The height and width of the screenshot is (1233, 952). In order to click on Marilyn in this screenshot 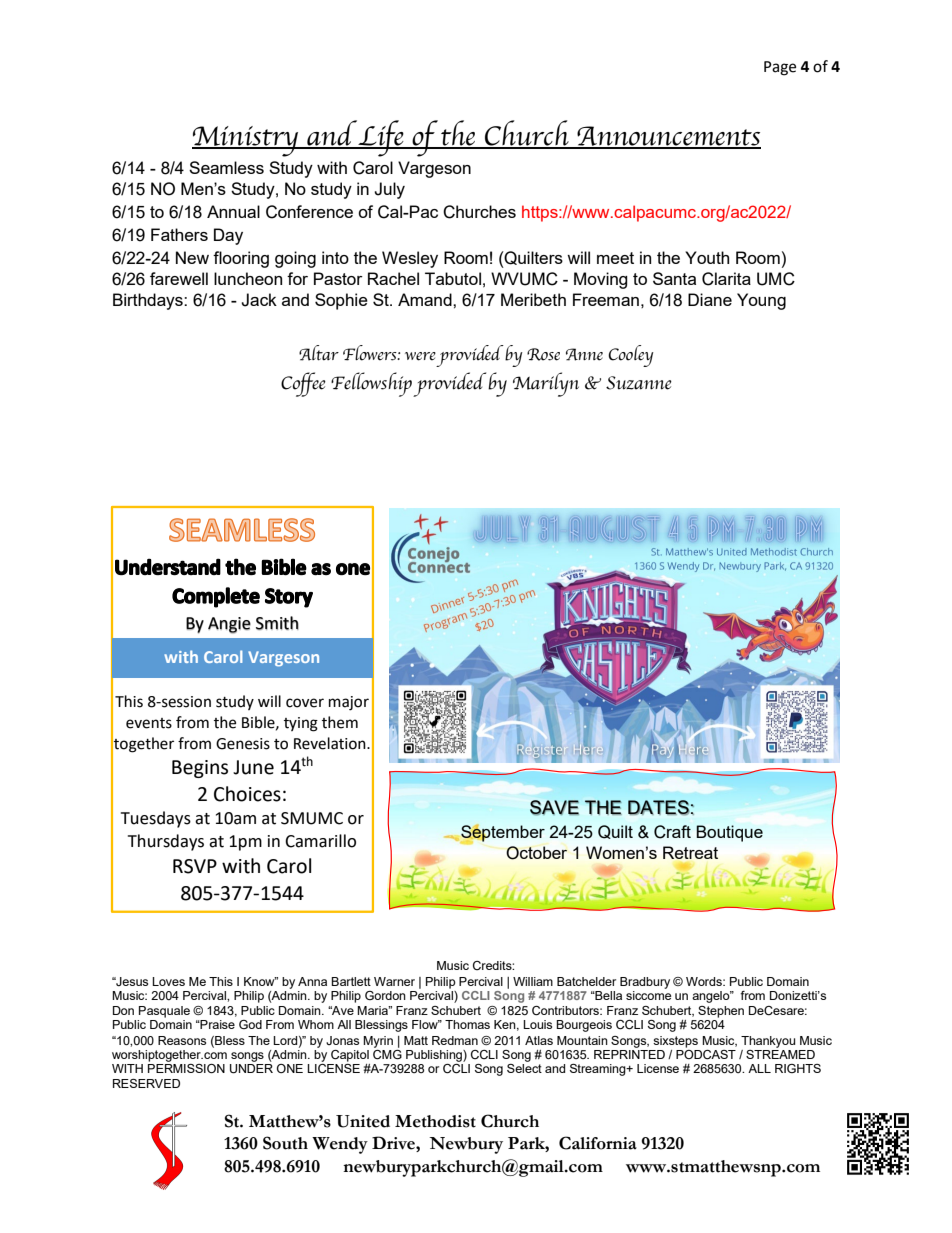, I will do `click(546, 384)`.
